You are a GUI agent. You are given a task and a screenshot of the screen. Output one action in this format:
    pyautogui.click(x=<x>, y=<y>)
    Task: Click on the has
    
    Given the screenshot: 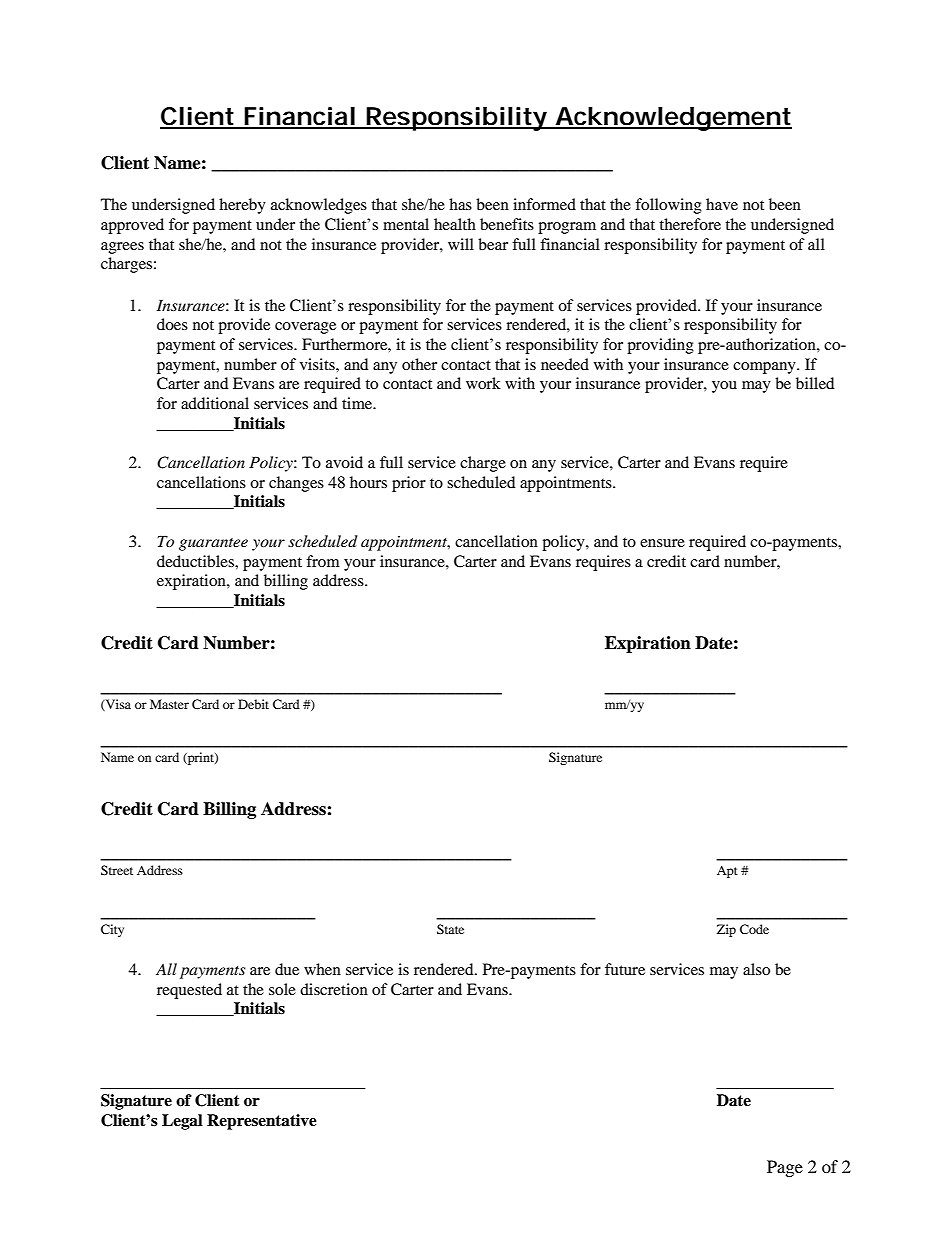 What is the action you would take?
    pyautogui.click(x=460, y=204)
